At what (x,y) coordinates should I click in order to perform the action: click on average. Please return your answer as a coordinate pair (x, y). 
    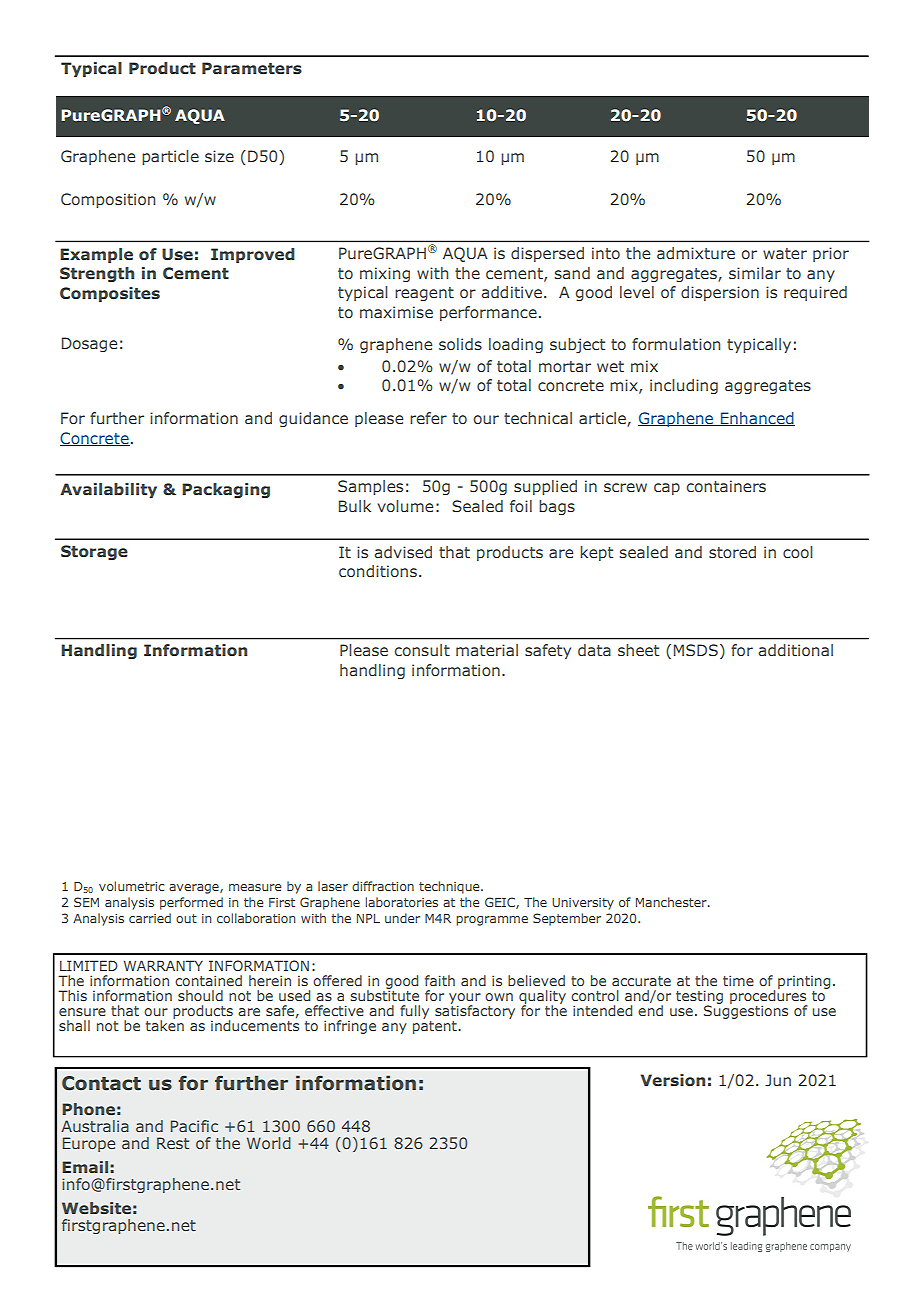
    Looking at the image, I should click on (195, 889).
